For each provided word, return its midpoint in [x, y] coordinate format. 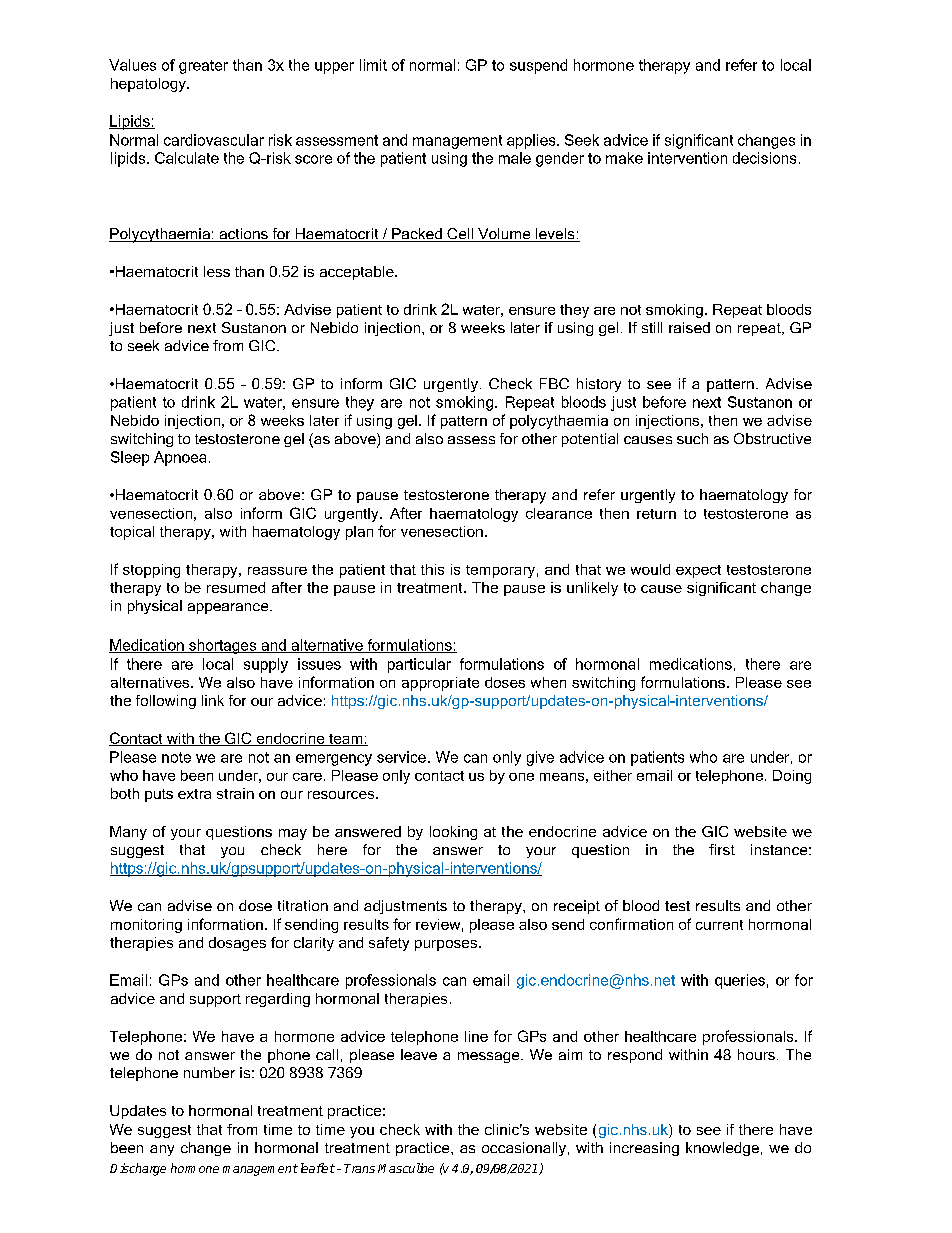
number [209, 1072]
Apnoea [180, 458]
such [692, 438]
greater [203, 67]
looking [453, 833]
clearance [559, 513]
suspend [538, 66]
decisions [764, 158]
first [722, 849]
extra [194, 794]
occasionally [524, 1149]
